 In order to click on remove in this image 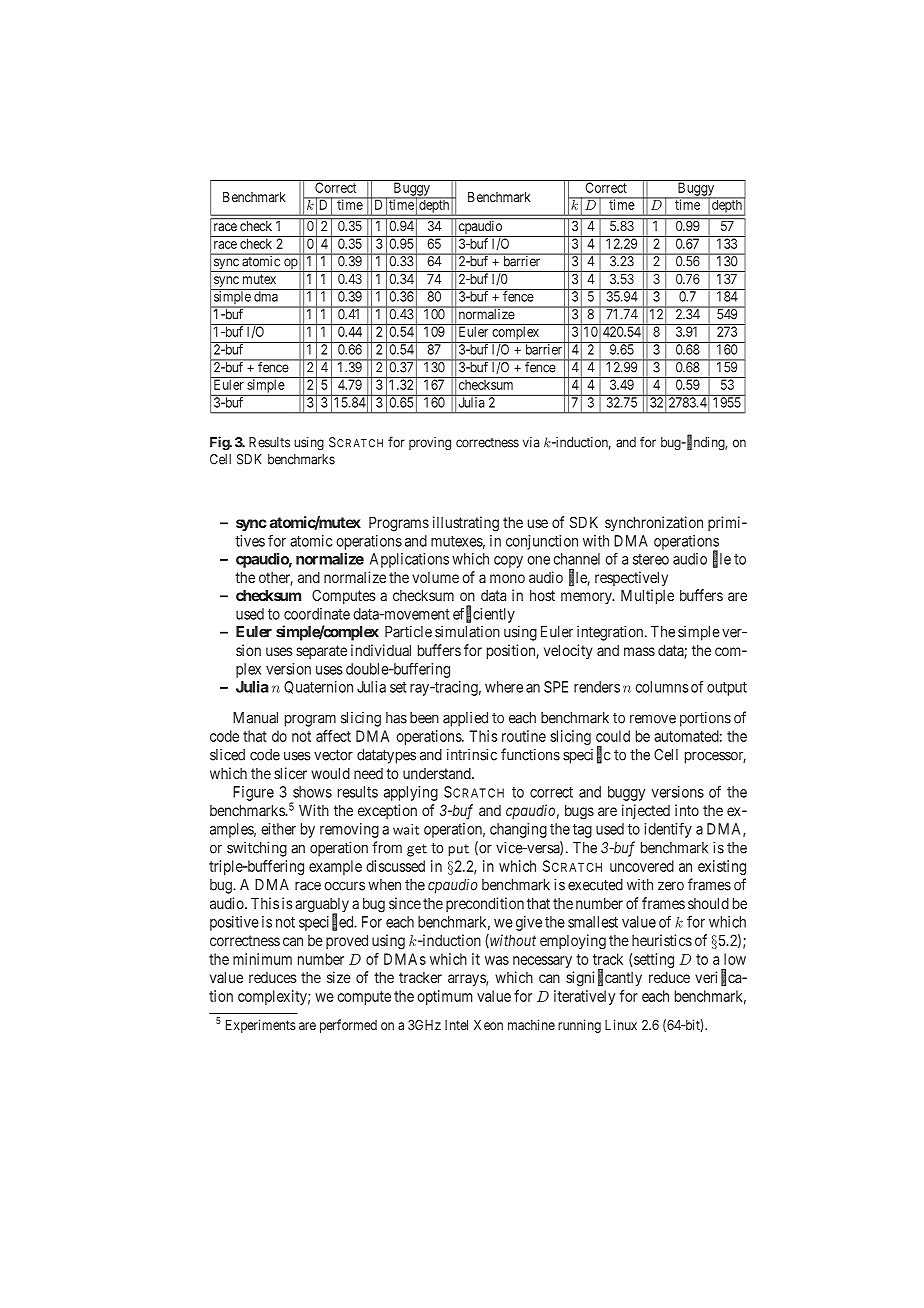, I will do `click(653, 719)`.
